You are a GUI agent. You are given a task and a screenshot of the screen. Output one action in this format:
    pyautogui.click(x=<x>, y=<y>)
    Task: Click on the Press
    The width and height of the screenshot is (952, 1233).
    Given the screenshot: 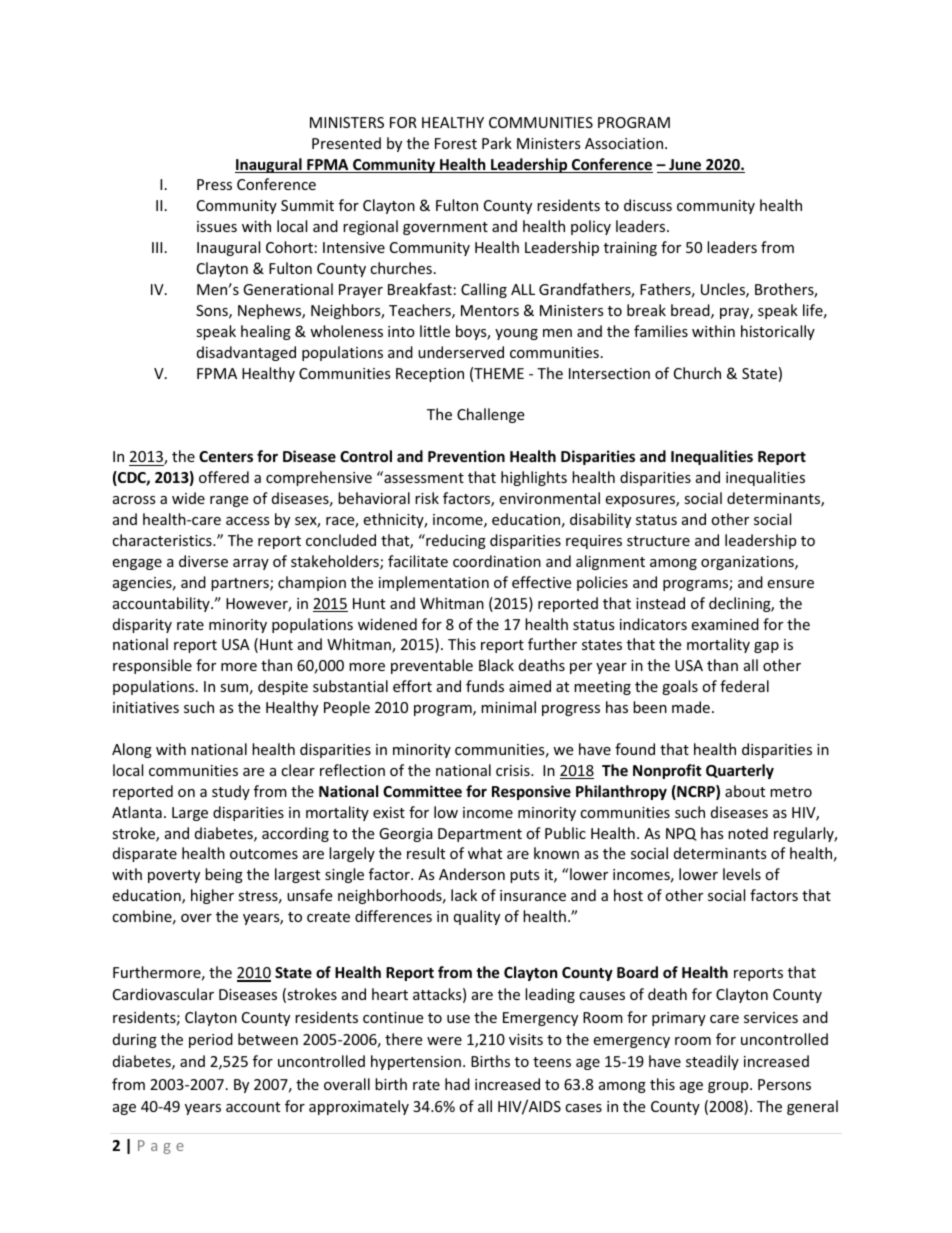 What is the action you would take?
    pyautogui.click(x=214, y=184)
